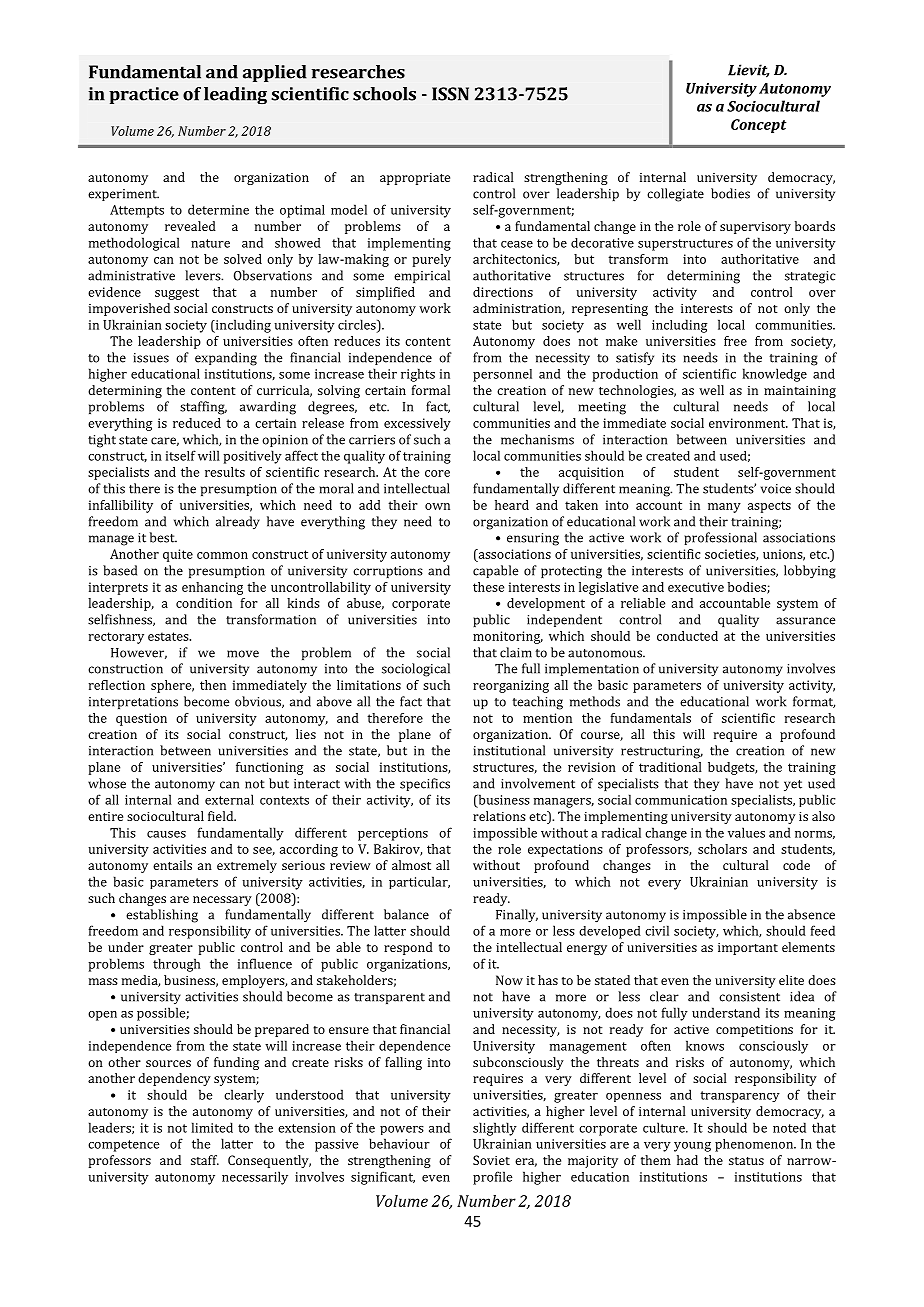  Describe the element at coordinates (450, 94) in the screenshot. I see `ISSN` at that location.
